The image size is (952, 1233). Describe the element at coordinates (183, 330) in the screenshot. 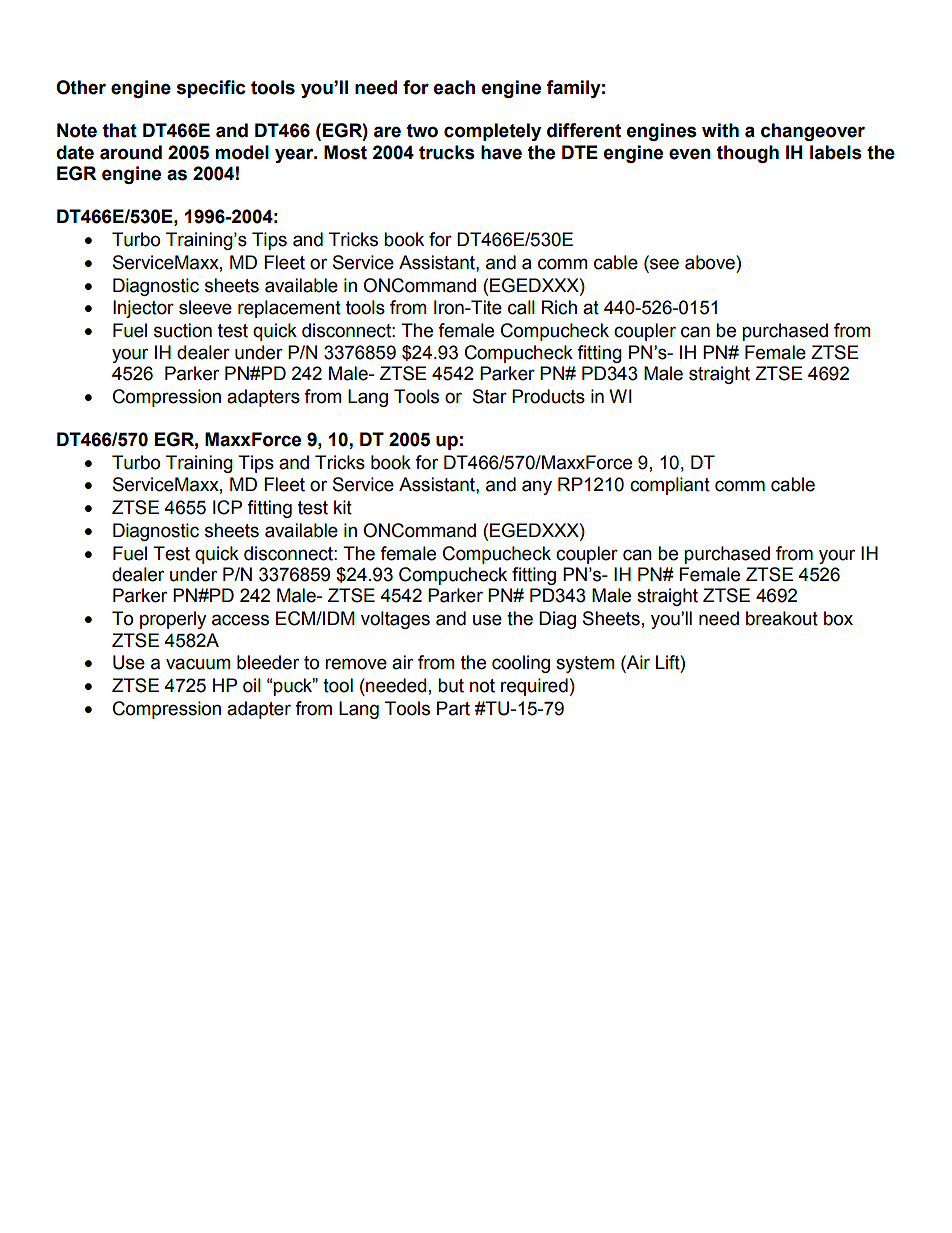

I see `suction` at that location.
